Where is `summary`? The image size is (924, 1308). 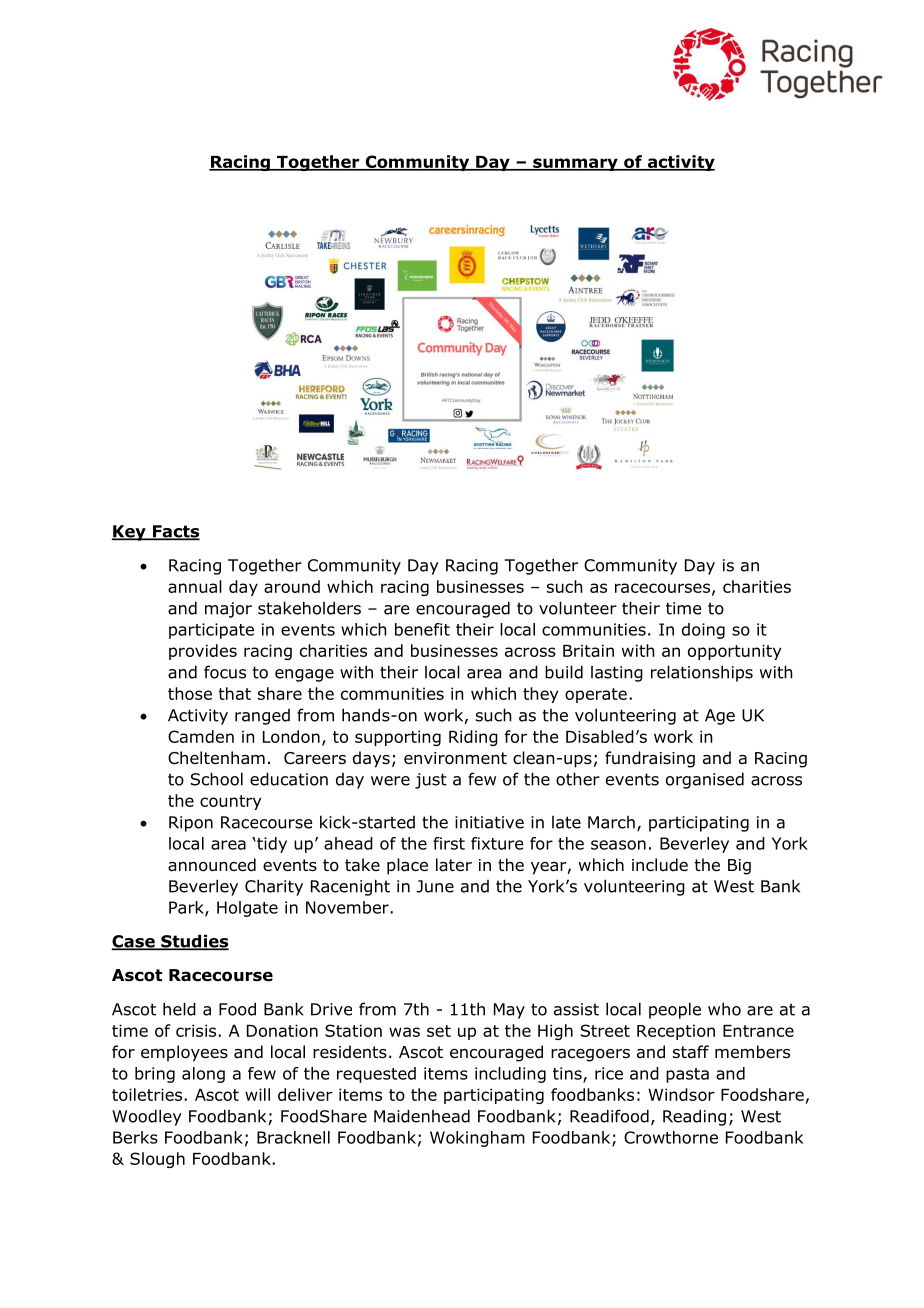
summary is located at coordinates (575, 164).
